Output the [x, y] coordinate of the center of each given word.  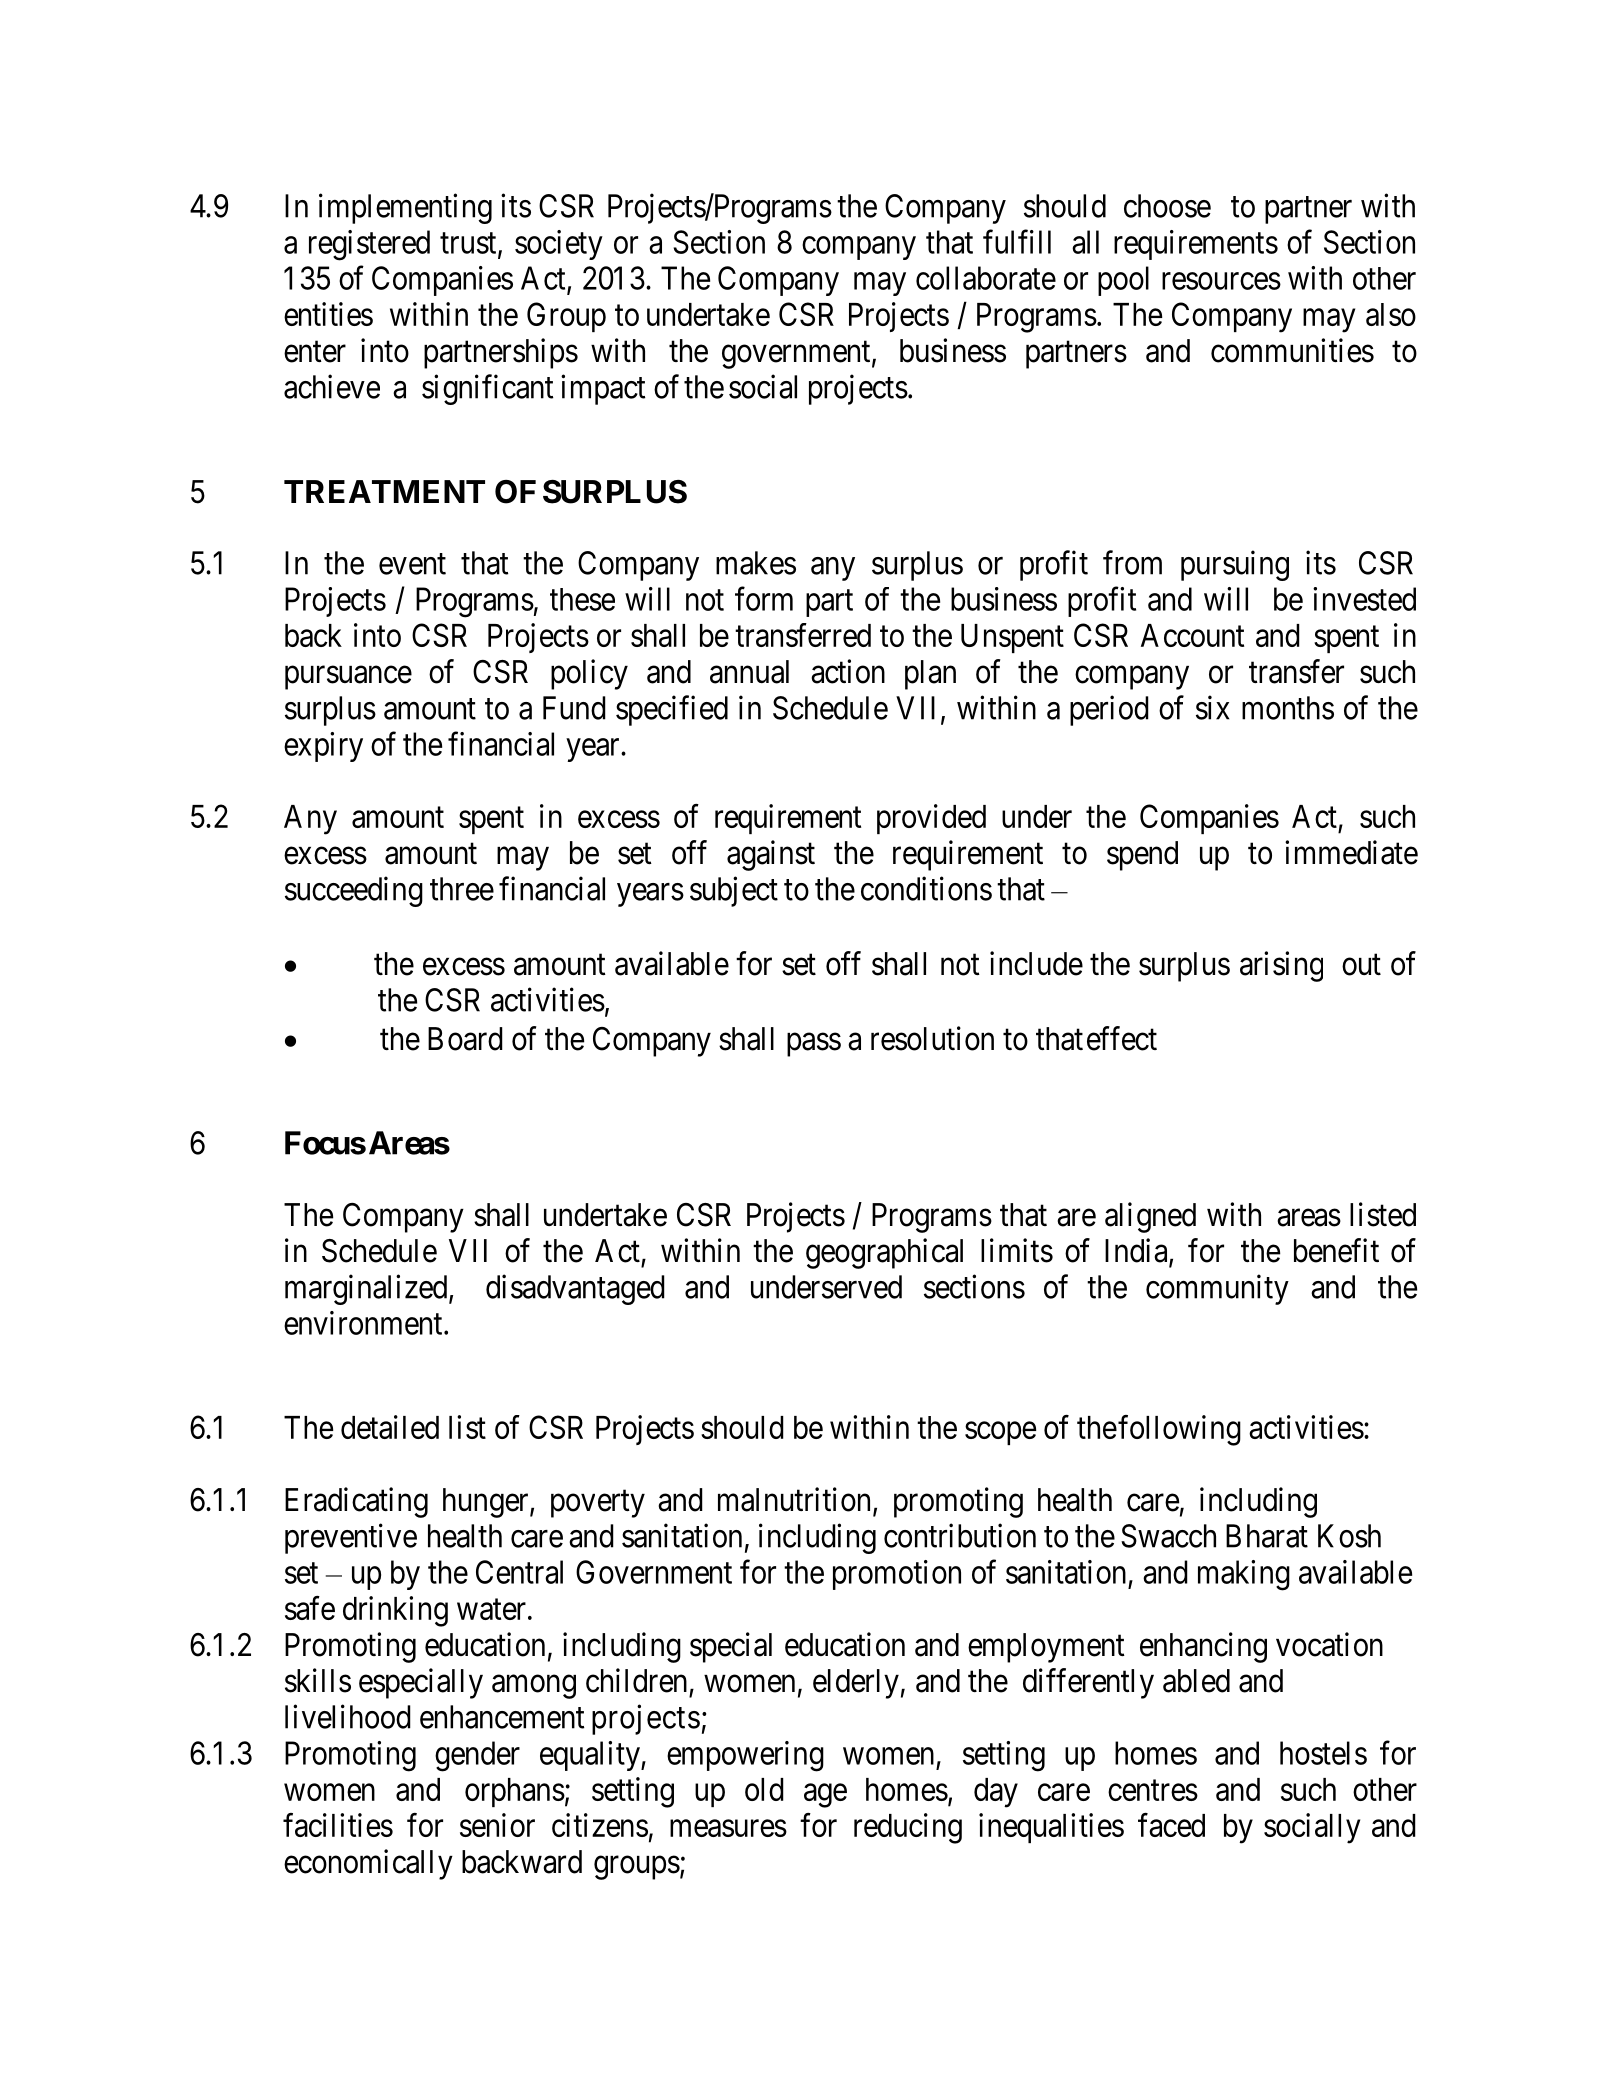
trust [469, 244]
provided [931, 819]
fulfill [1017, 241]
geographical [884, 1253]
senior [497, 1825]
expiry [323, 747]
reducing [908, 1828]
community [1217, 1289]
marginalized [367, 1289]
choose [1167, 206]
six [1212, 707]
